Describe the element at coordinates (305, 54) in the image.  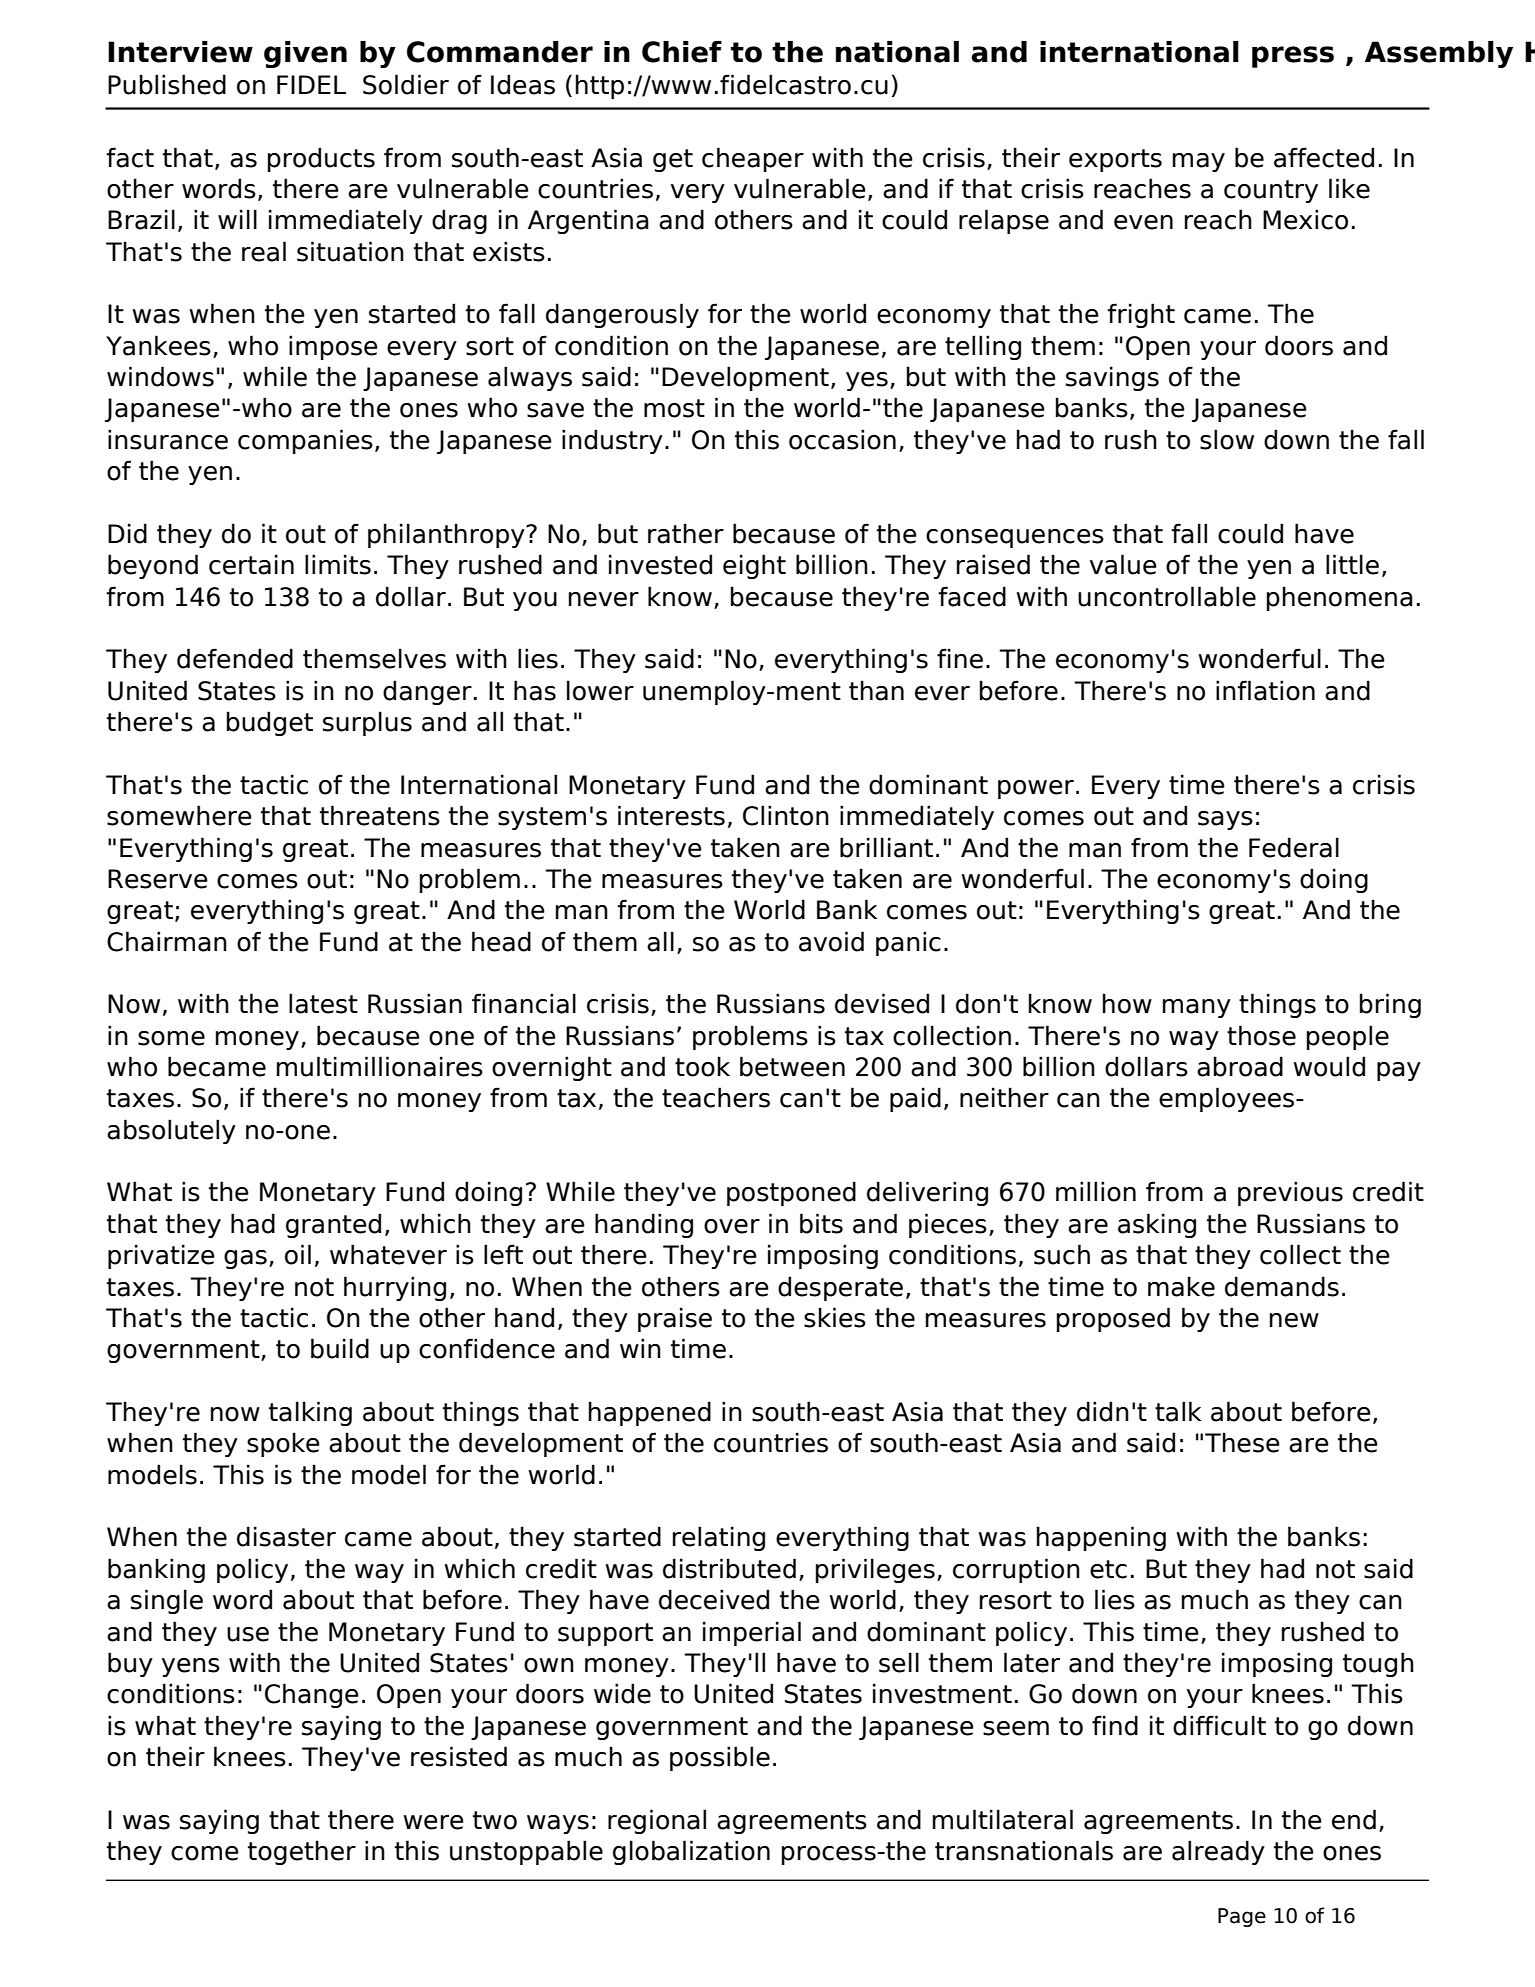
I see `given` at that location.
